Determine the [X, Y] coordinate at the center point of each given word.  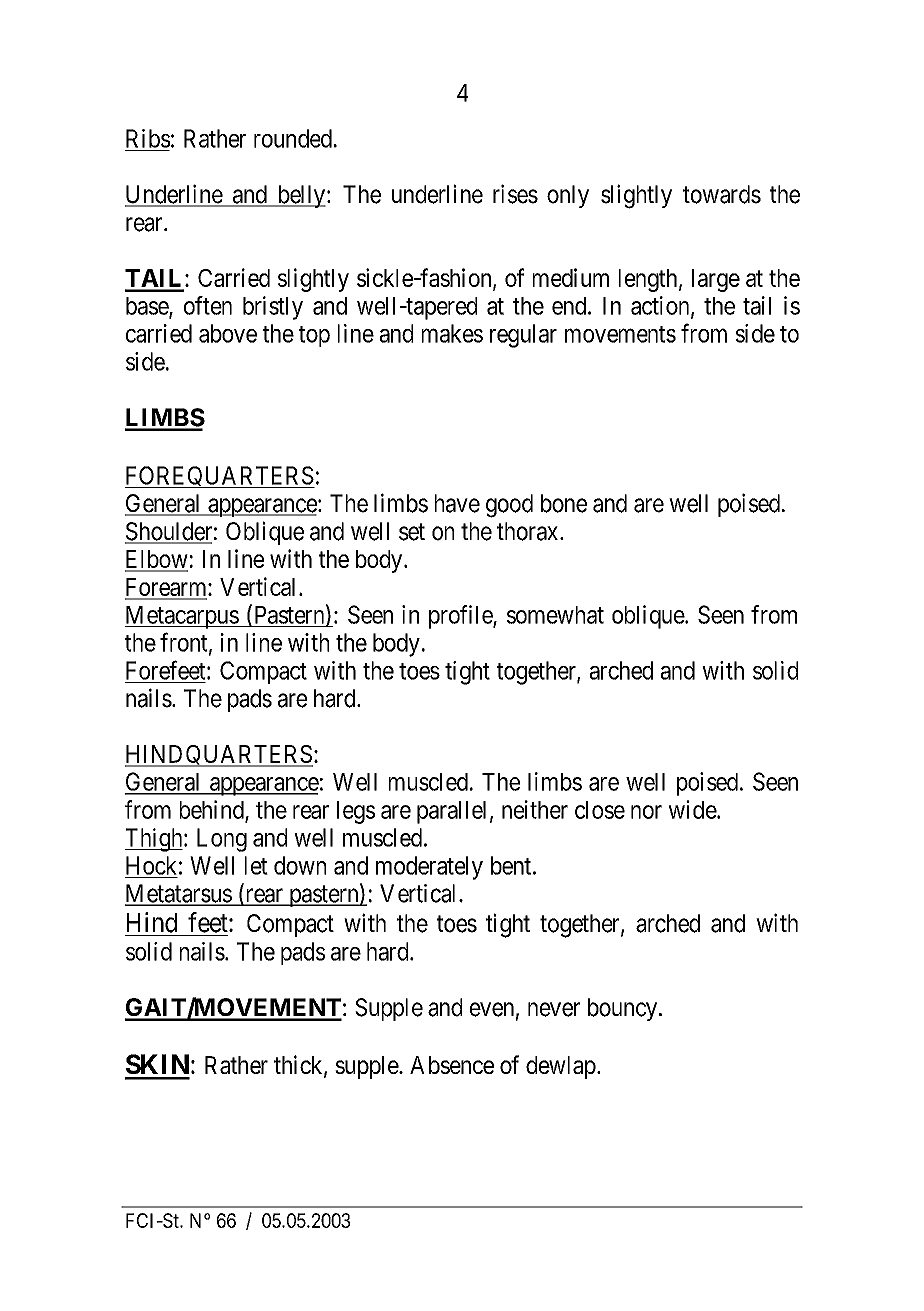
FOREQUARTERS [220, 477]
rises [515, 194]
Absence [452, 1065]
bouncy [624, 1009]
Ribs [148, 138]
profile [461, 617]
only [568, 196]
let [256, 865]
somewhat [555, 615]
